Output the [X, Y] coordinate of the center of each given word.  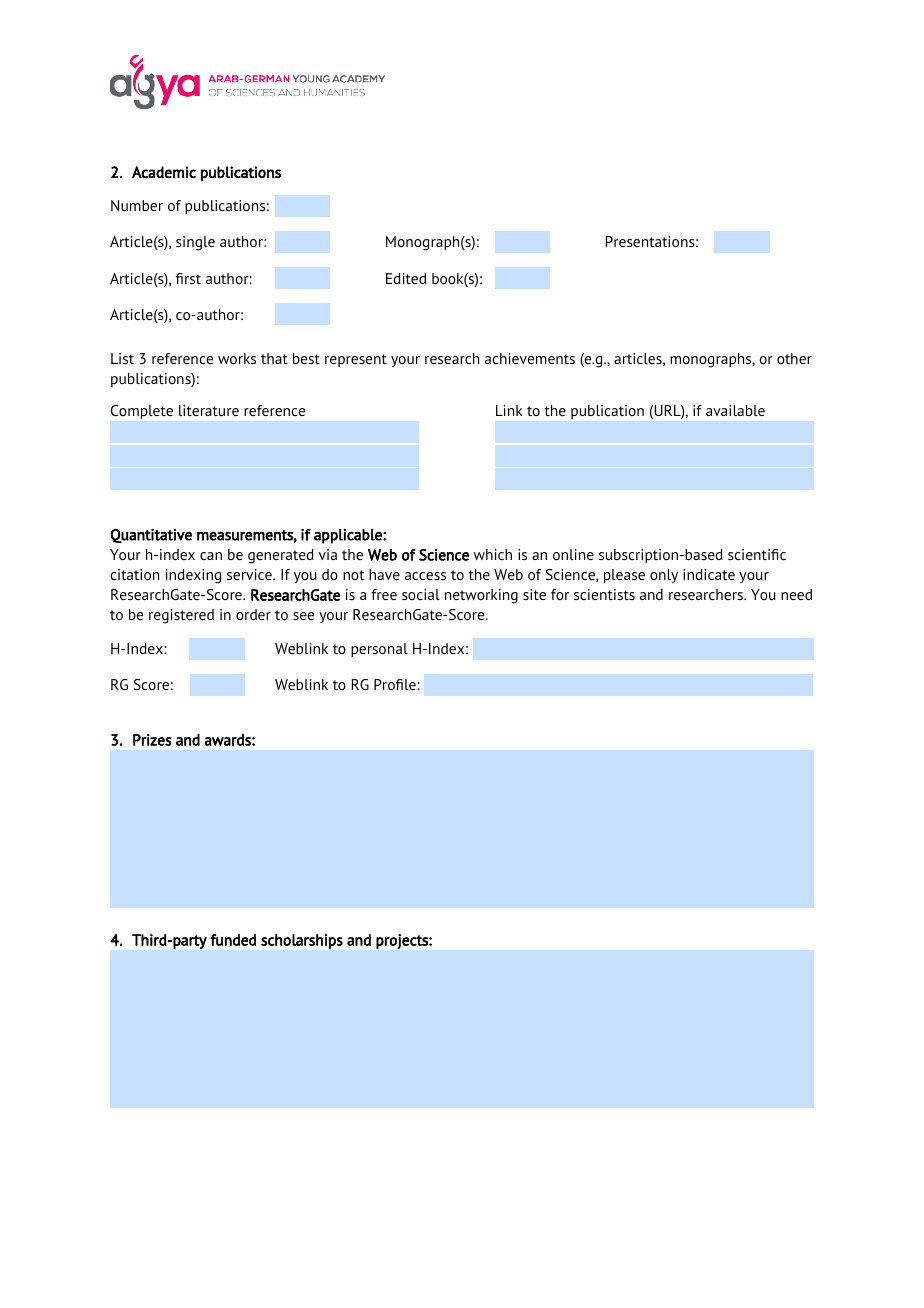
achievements [530, 358]
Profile [396, 684]
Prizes [152, 740]
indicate [709, 574]
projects [403, 941]
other [794, 358]
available [735, 410]
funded [233, 940]
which [493, 554]
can [211, 556]
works [237, 358]
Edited [406, 278]
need [796, 594]
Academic [164, 172]
